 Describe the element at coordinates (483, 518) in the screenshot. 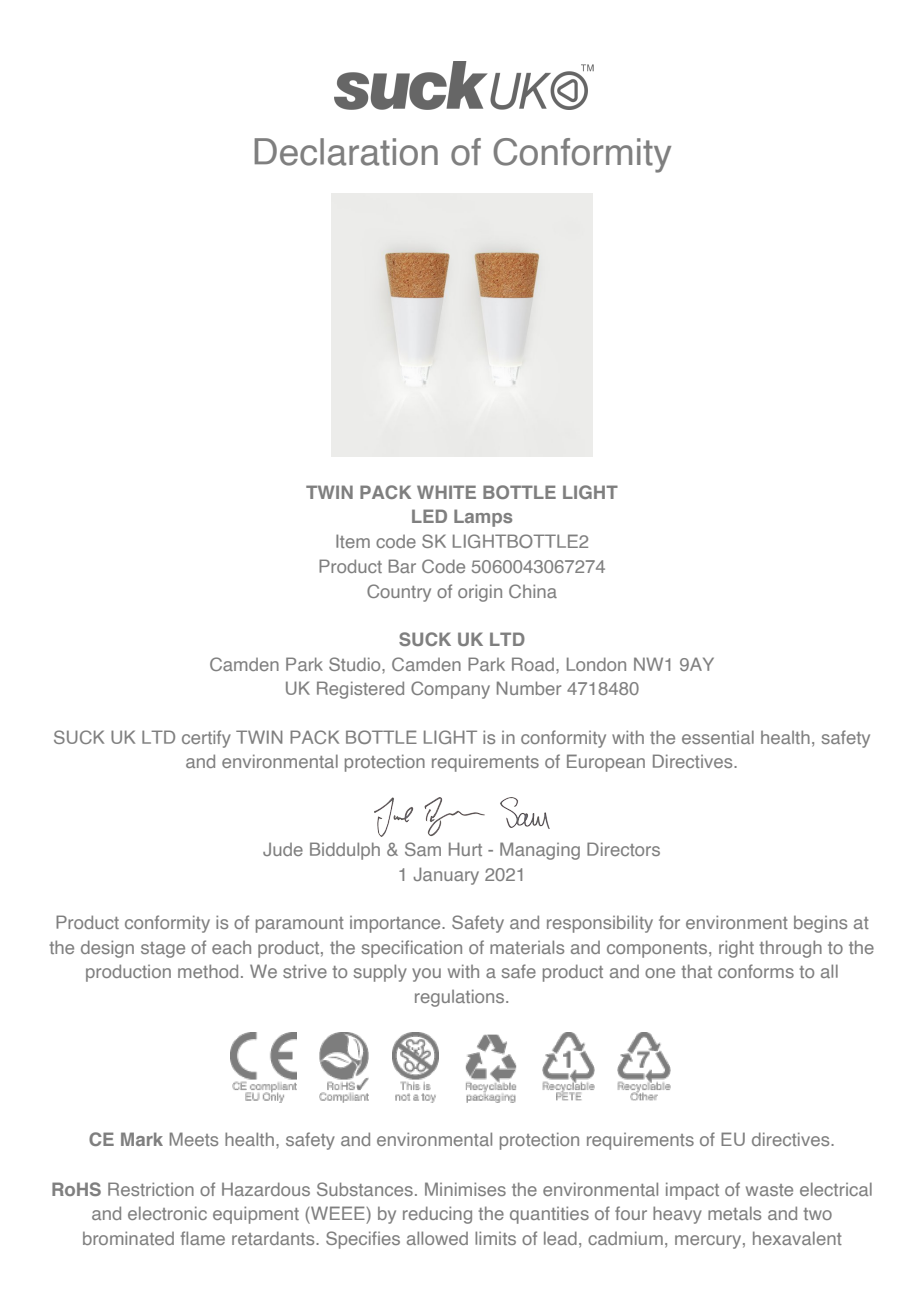

I see `Lamps` at that location.
